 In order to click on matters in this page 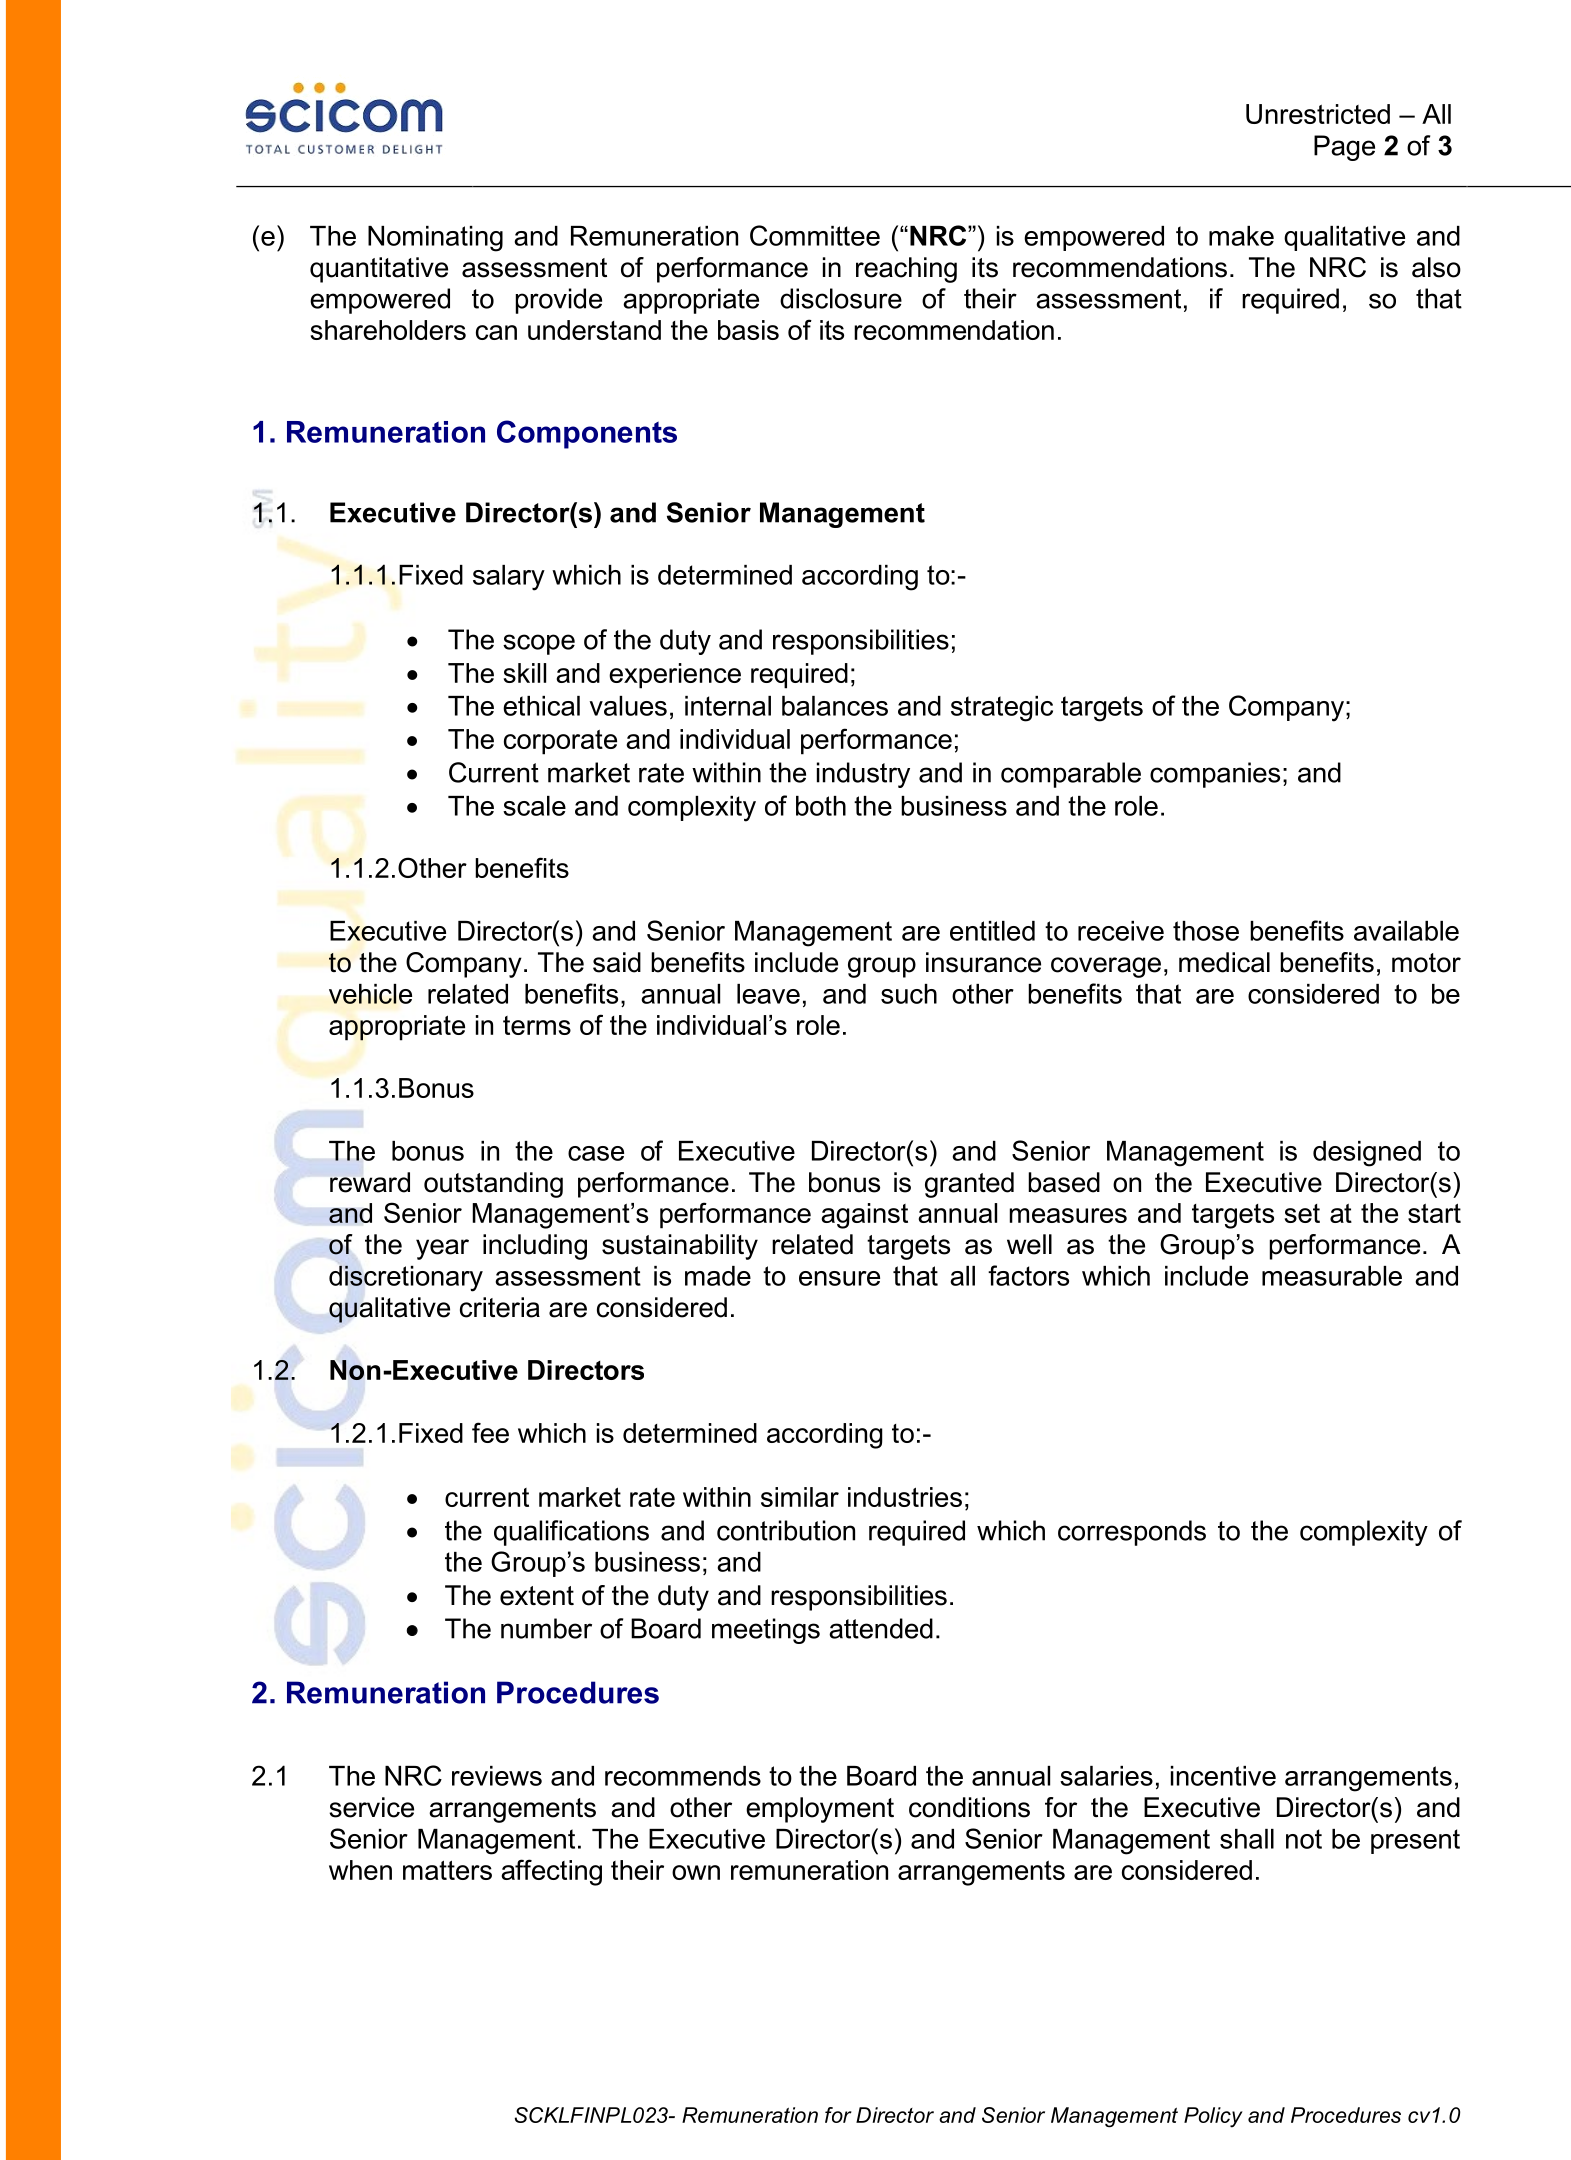, I will do `click(447, 1870)`.
